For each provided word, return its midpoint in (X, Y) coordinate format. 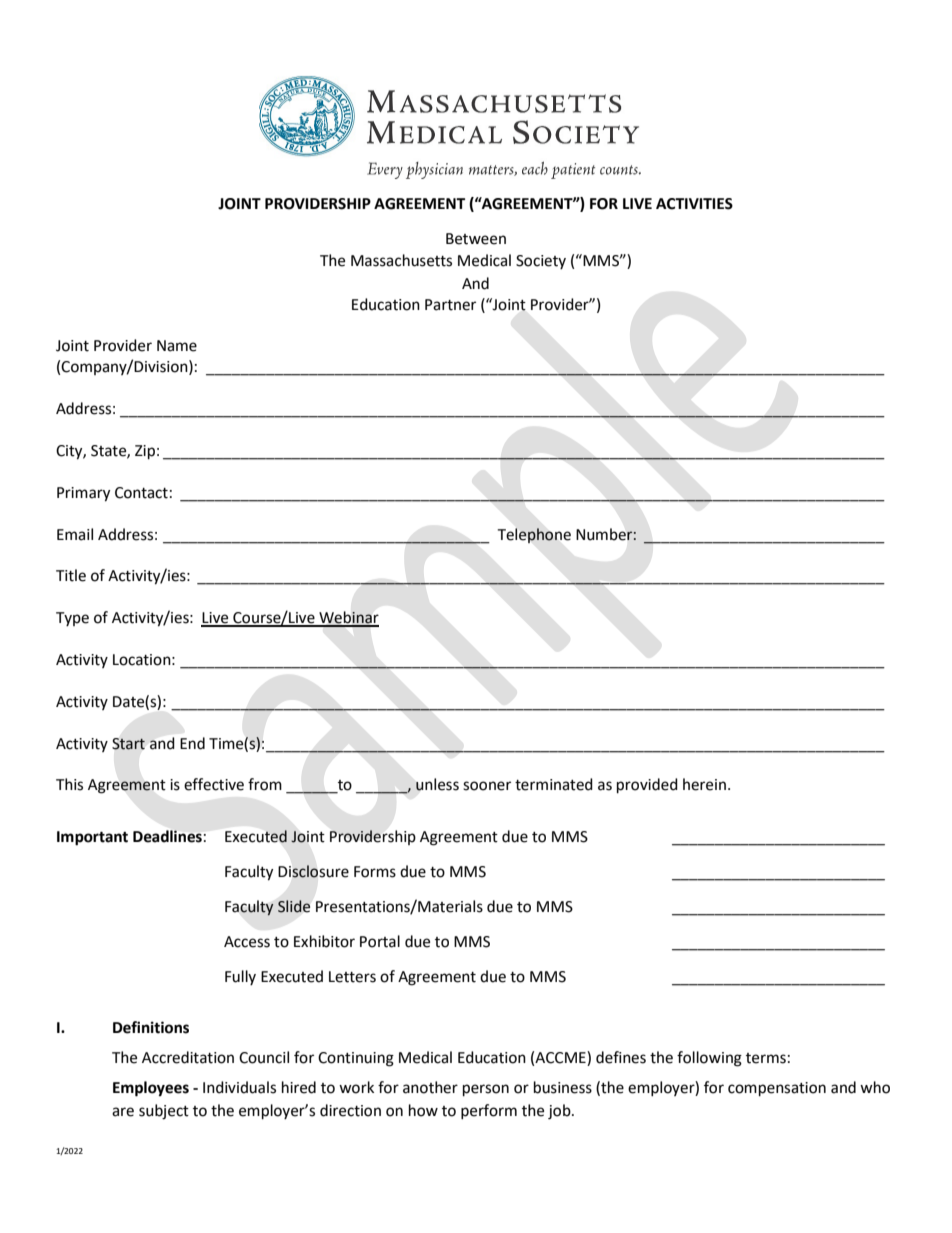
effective (214, 784)
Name (177, 346)
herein (704, 784)
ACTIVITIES (694, 204)
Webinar (348, 618)
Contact (141, 493)
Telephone (534, 535)
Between (476, 239)
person (486, 1090)
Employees (151, 1089)
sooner (487, 786)
